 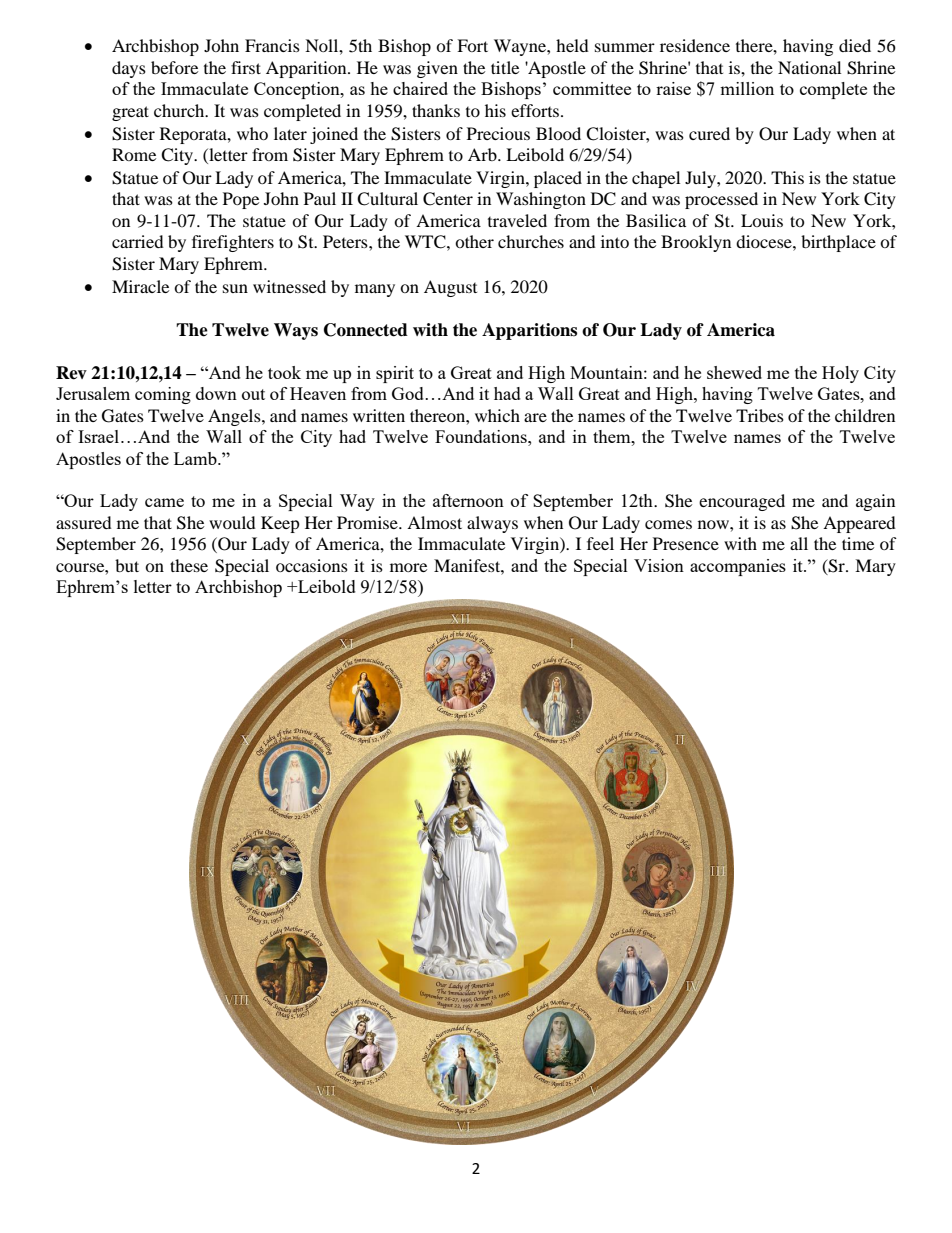 What do you see at coordinates (838, 243) in the image?
I see `birthplace` at bounding box center [838, 243].
